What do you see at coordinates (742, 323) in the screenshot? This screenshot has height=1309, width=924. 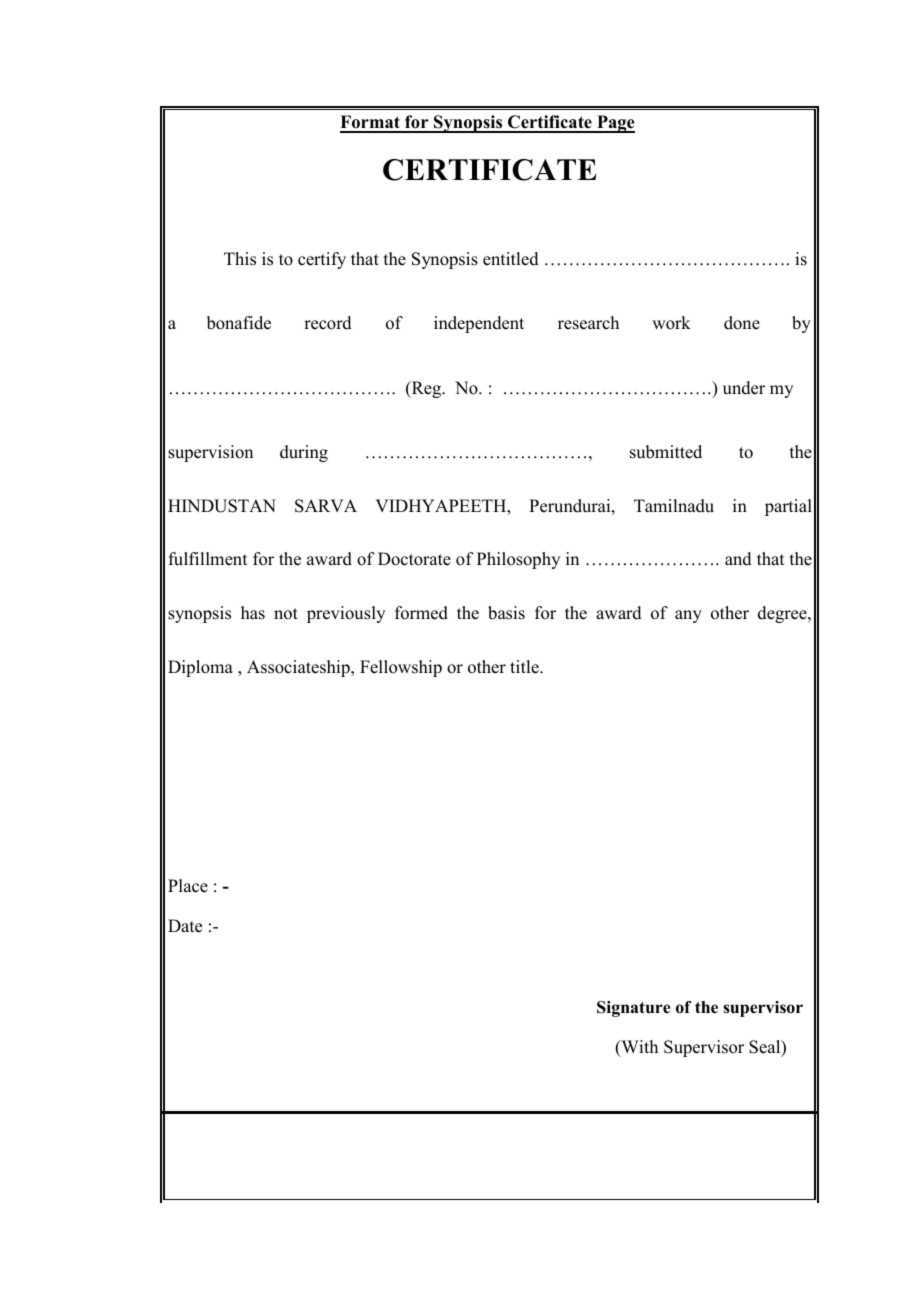 I see `done` at bounding box center [742, 323].
